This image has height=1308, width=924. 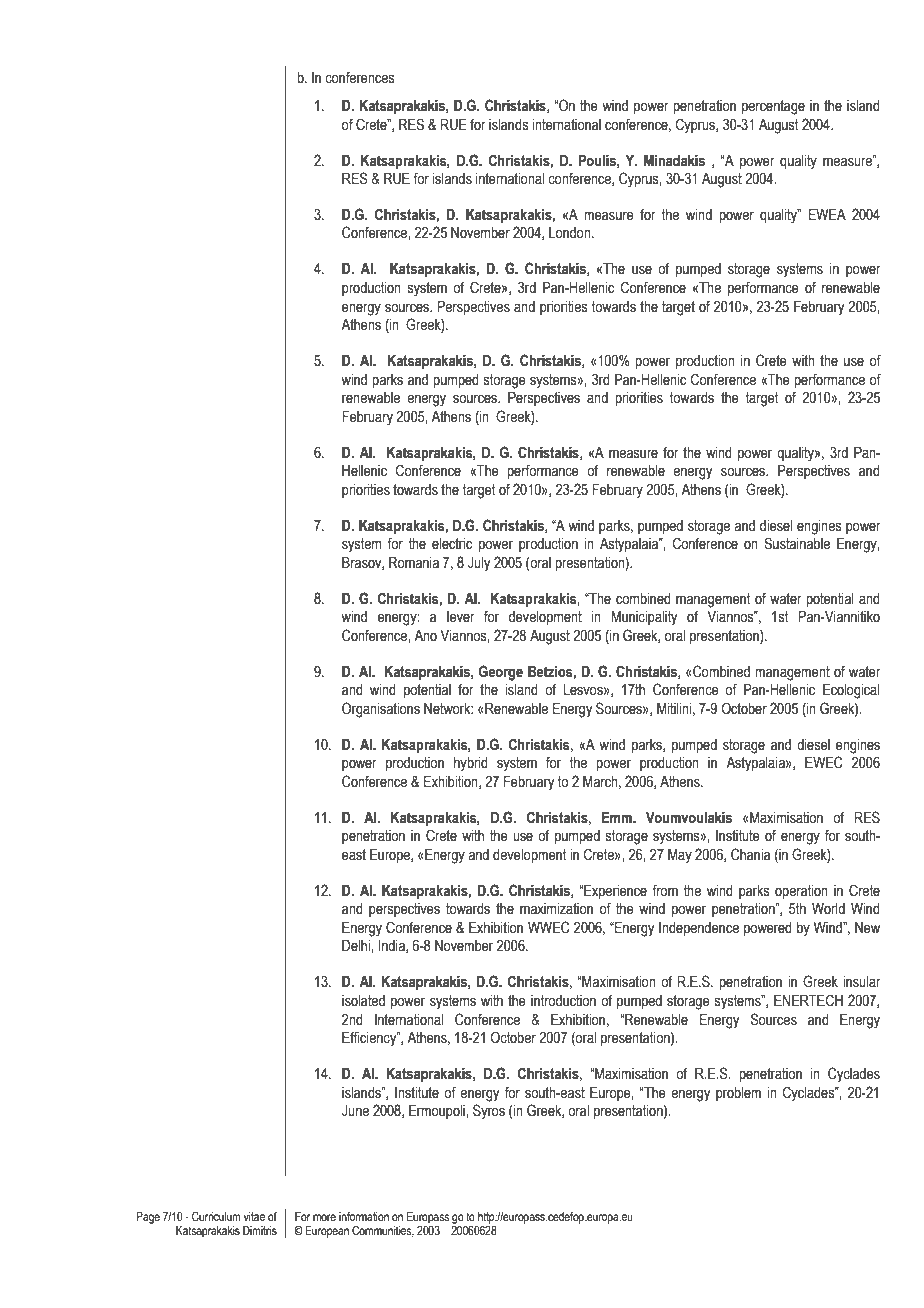 What do you see at coordinates (383, 1231) in the image?
I see `Communities` at bounding box center [383, 1231].
